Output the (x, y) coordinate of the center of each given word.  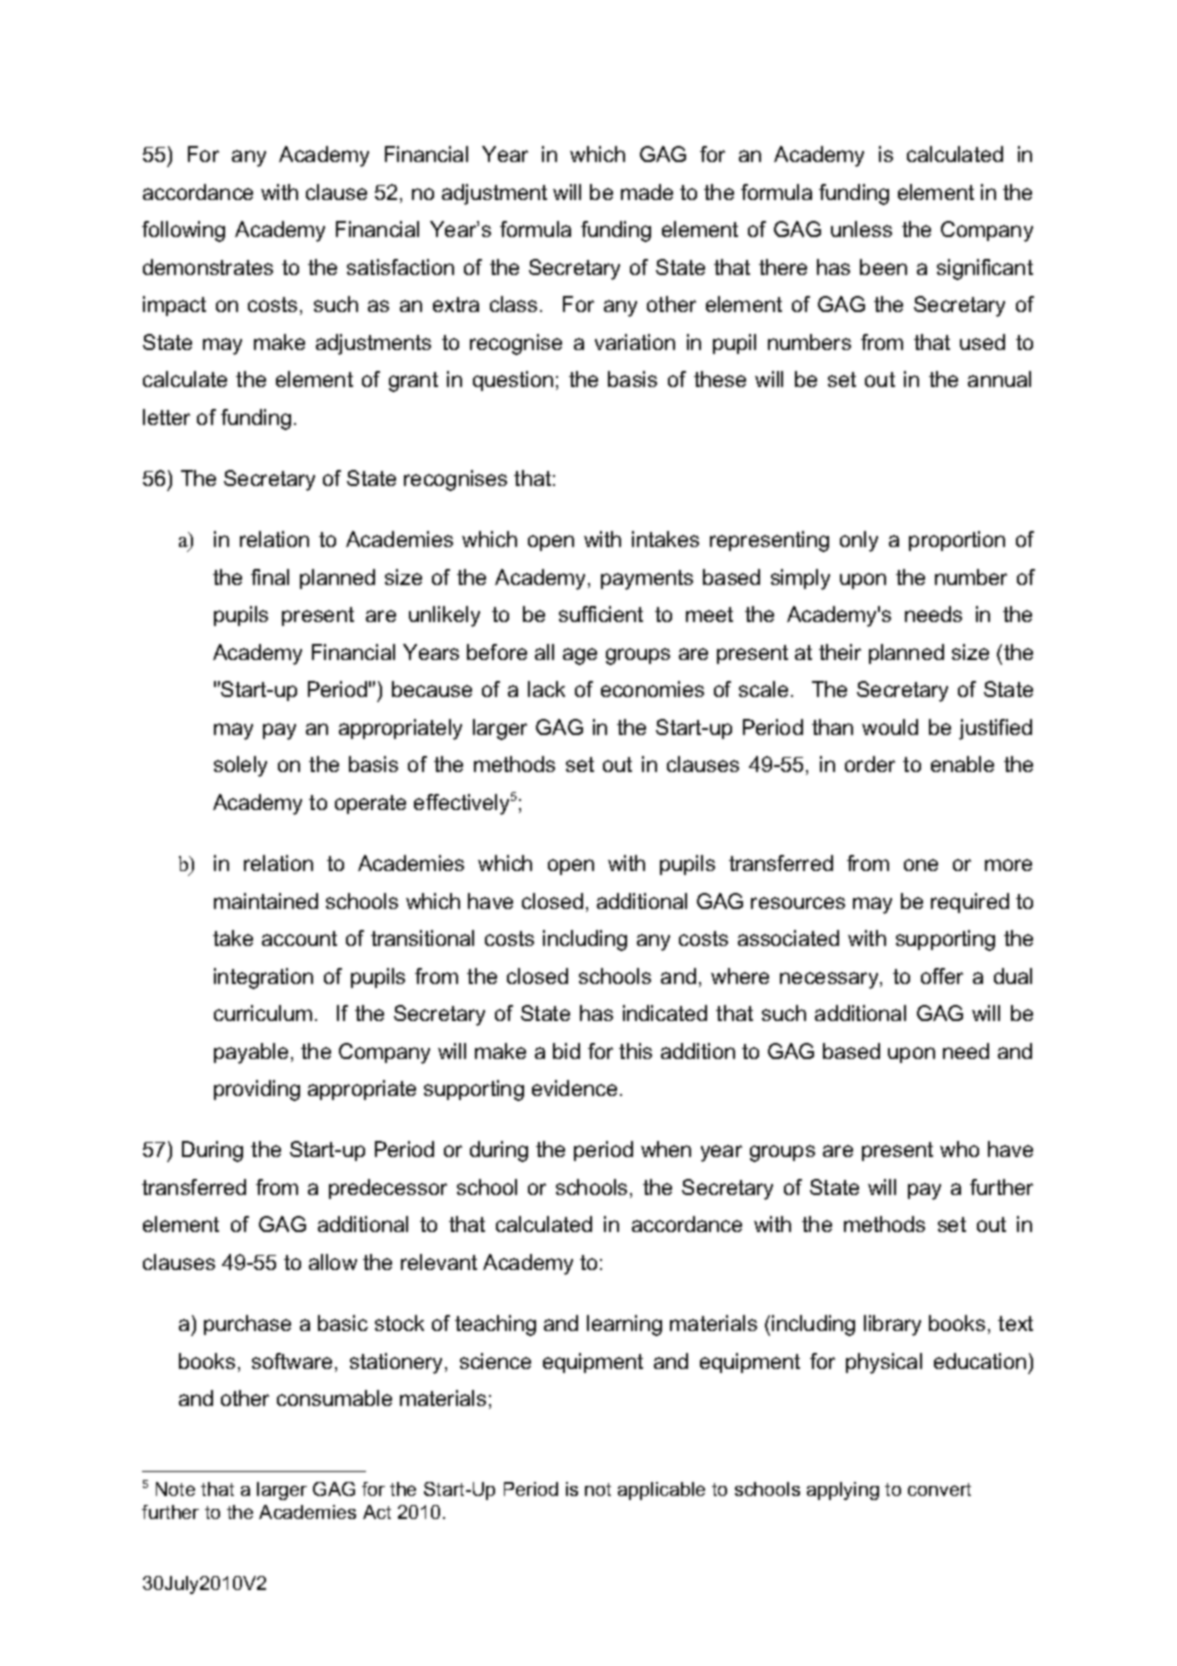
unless (861, 229)
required (970, 903)
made (647, 192)
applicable (661, 1491)
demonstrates (208, 267)
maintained (266, 901)
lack (546, 689)
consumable (334, 1398)
